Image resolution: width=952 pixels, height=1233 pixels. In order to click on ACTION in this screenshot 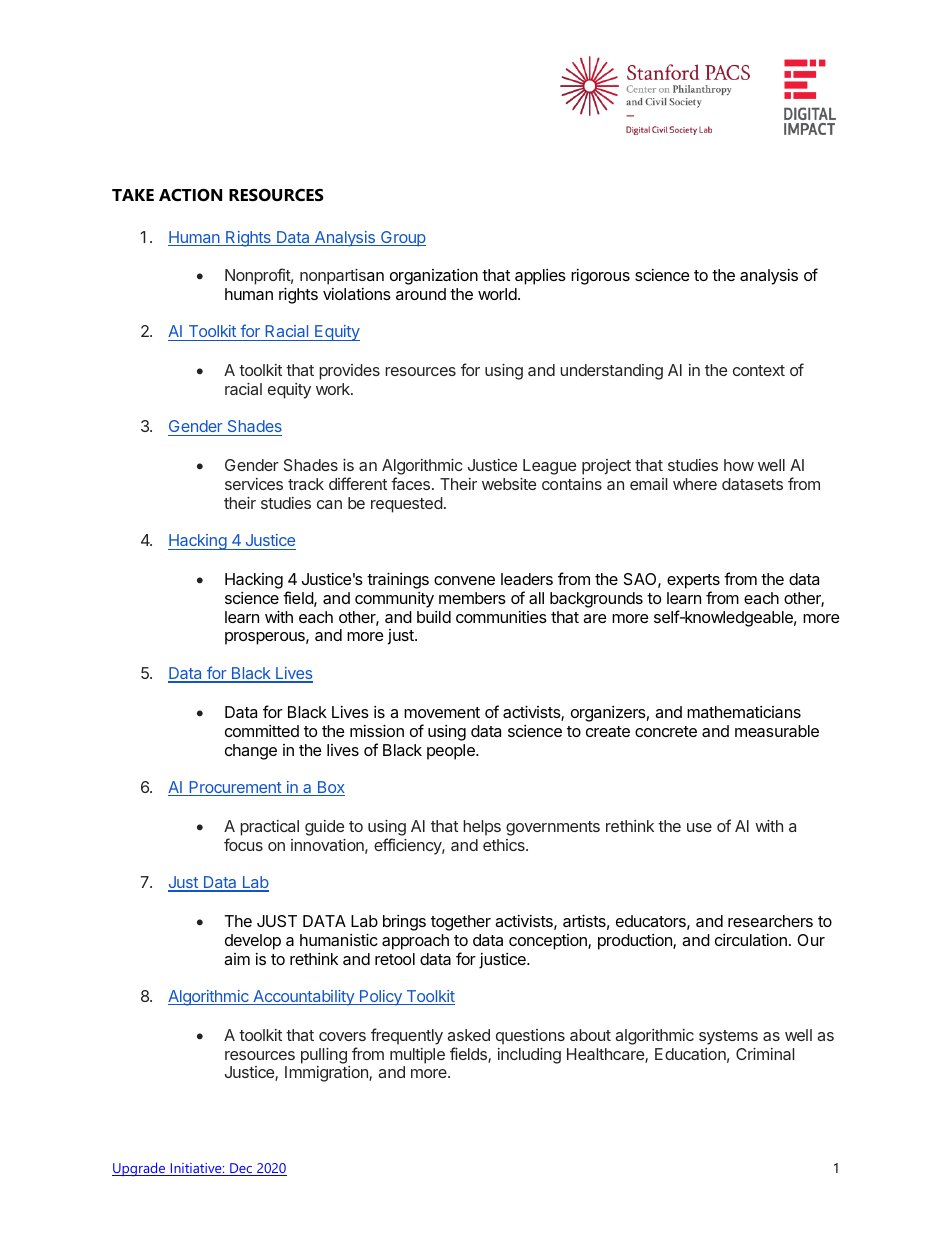, I will do `click(190, 195)`.
